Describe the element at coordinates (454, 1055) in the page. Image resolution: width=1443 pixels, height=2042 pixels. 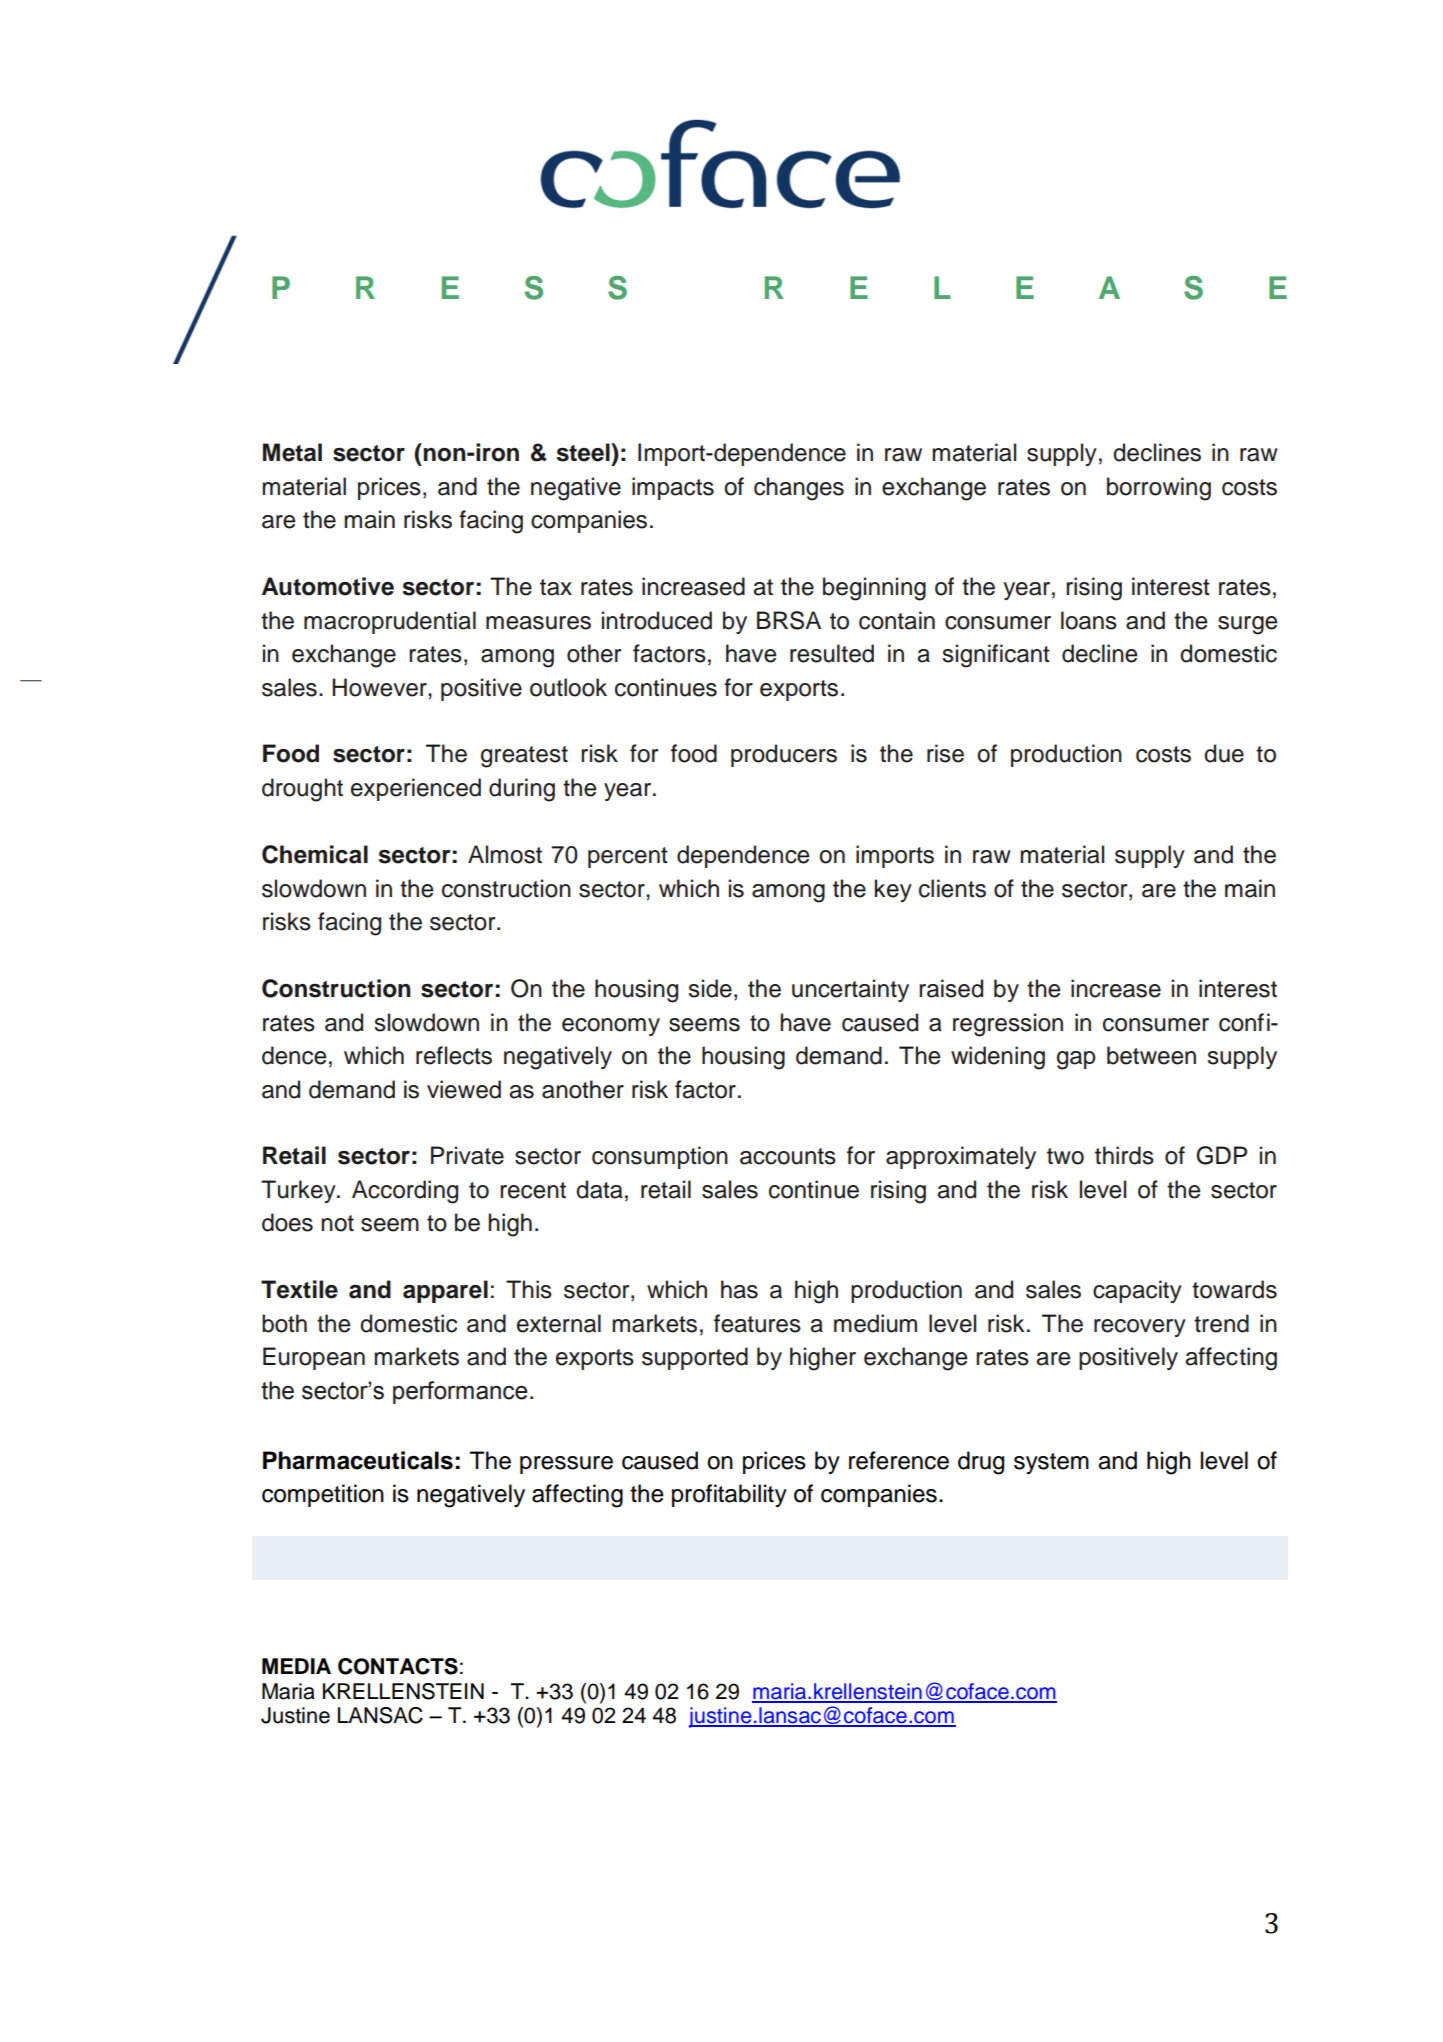
I see `reflects` at that location.
